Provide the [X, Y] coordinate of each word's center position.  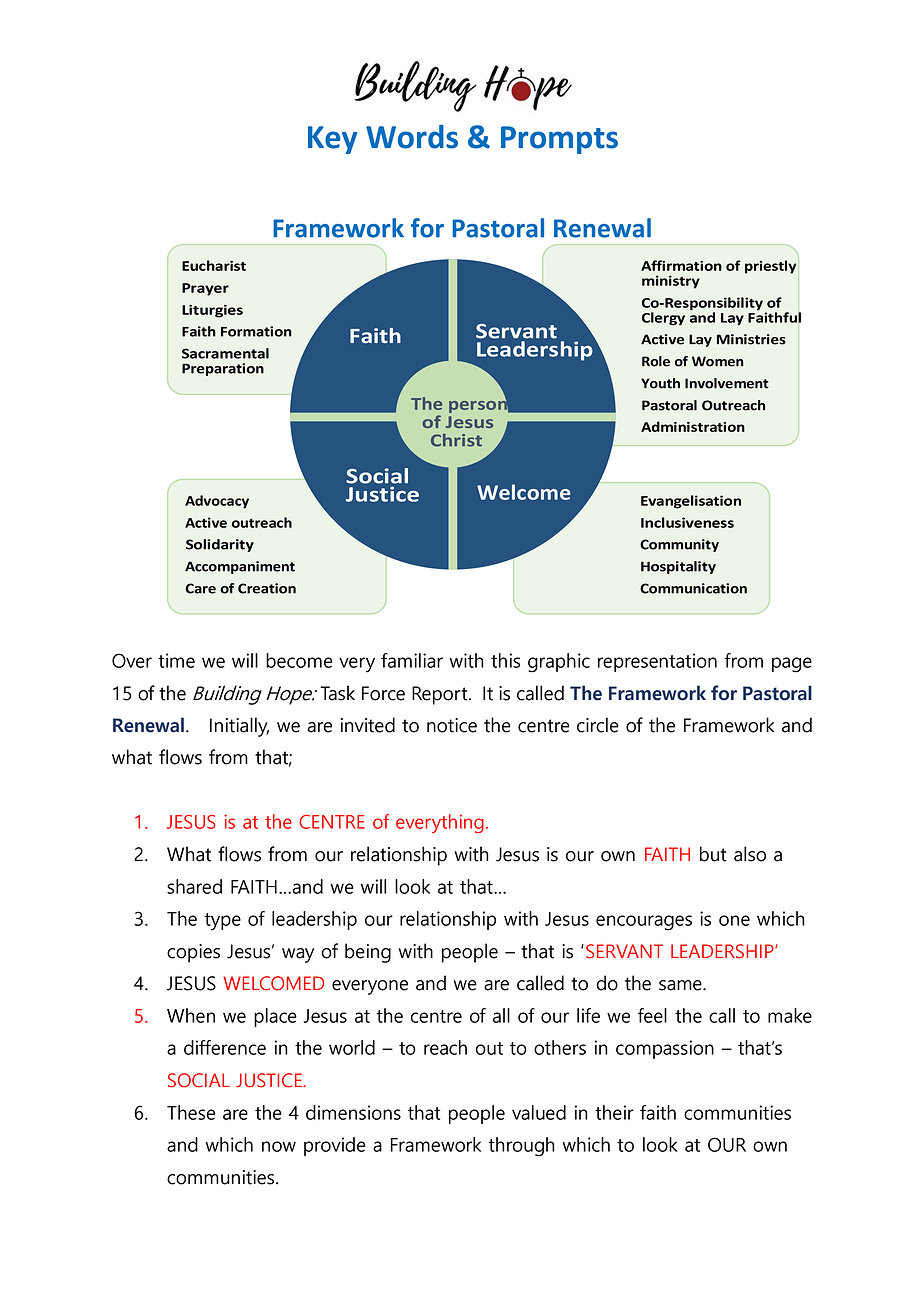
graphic [559, 663]
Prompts [559, 140]
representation [657, 662]
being [368, 953]
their [614, 1112]
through [521, 1147]
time [176, 660]
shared [194, 886]
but [713, 854]
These [191, 1112]
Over [132, 660]
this [505, 660]
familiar [412, 660]
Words [412, 137]
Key [332, 140]
